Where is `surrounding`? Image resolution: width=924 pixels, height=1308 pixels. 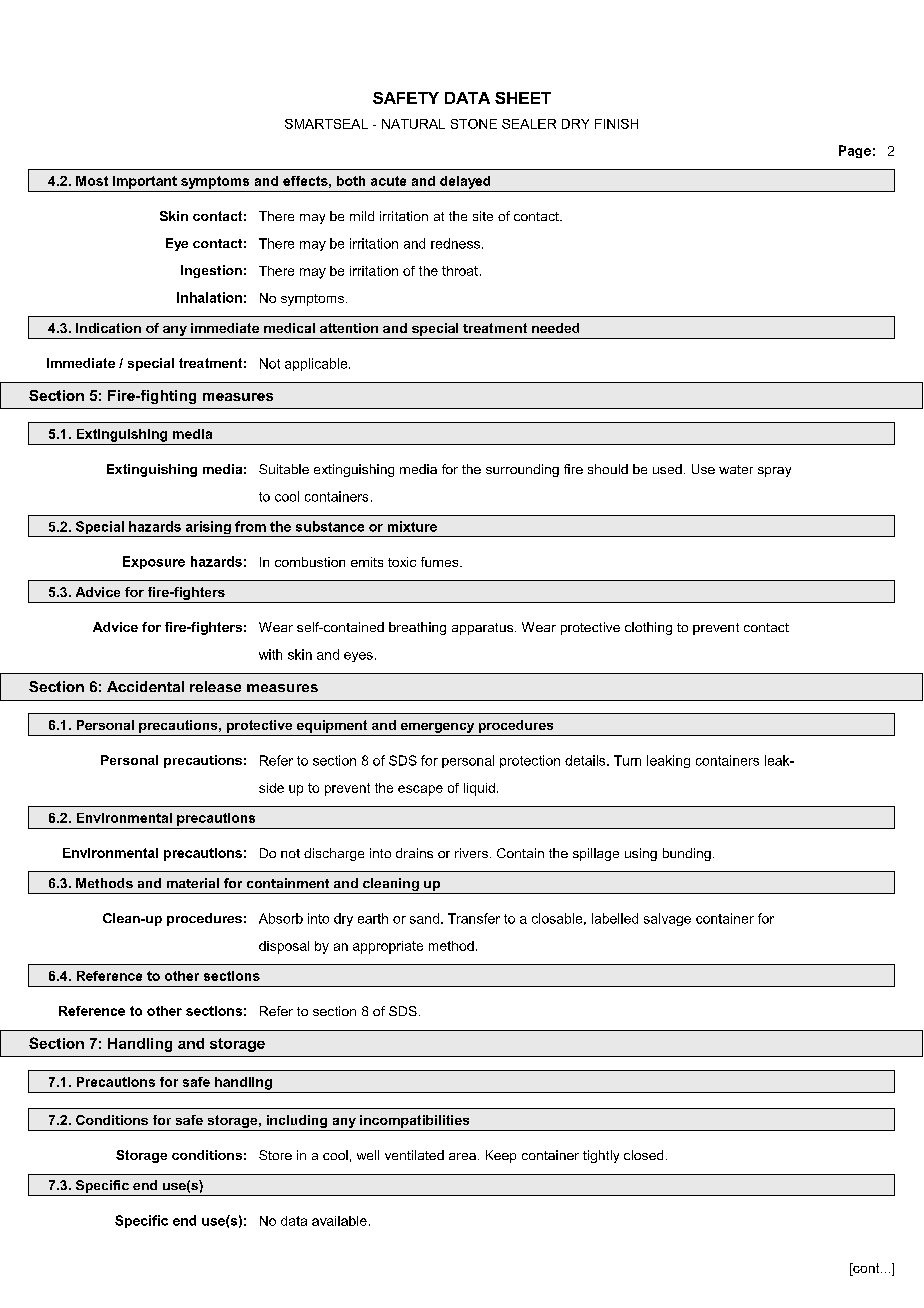
surrounding is located at coordinates (522, 470).
